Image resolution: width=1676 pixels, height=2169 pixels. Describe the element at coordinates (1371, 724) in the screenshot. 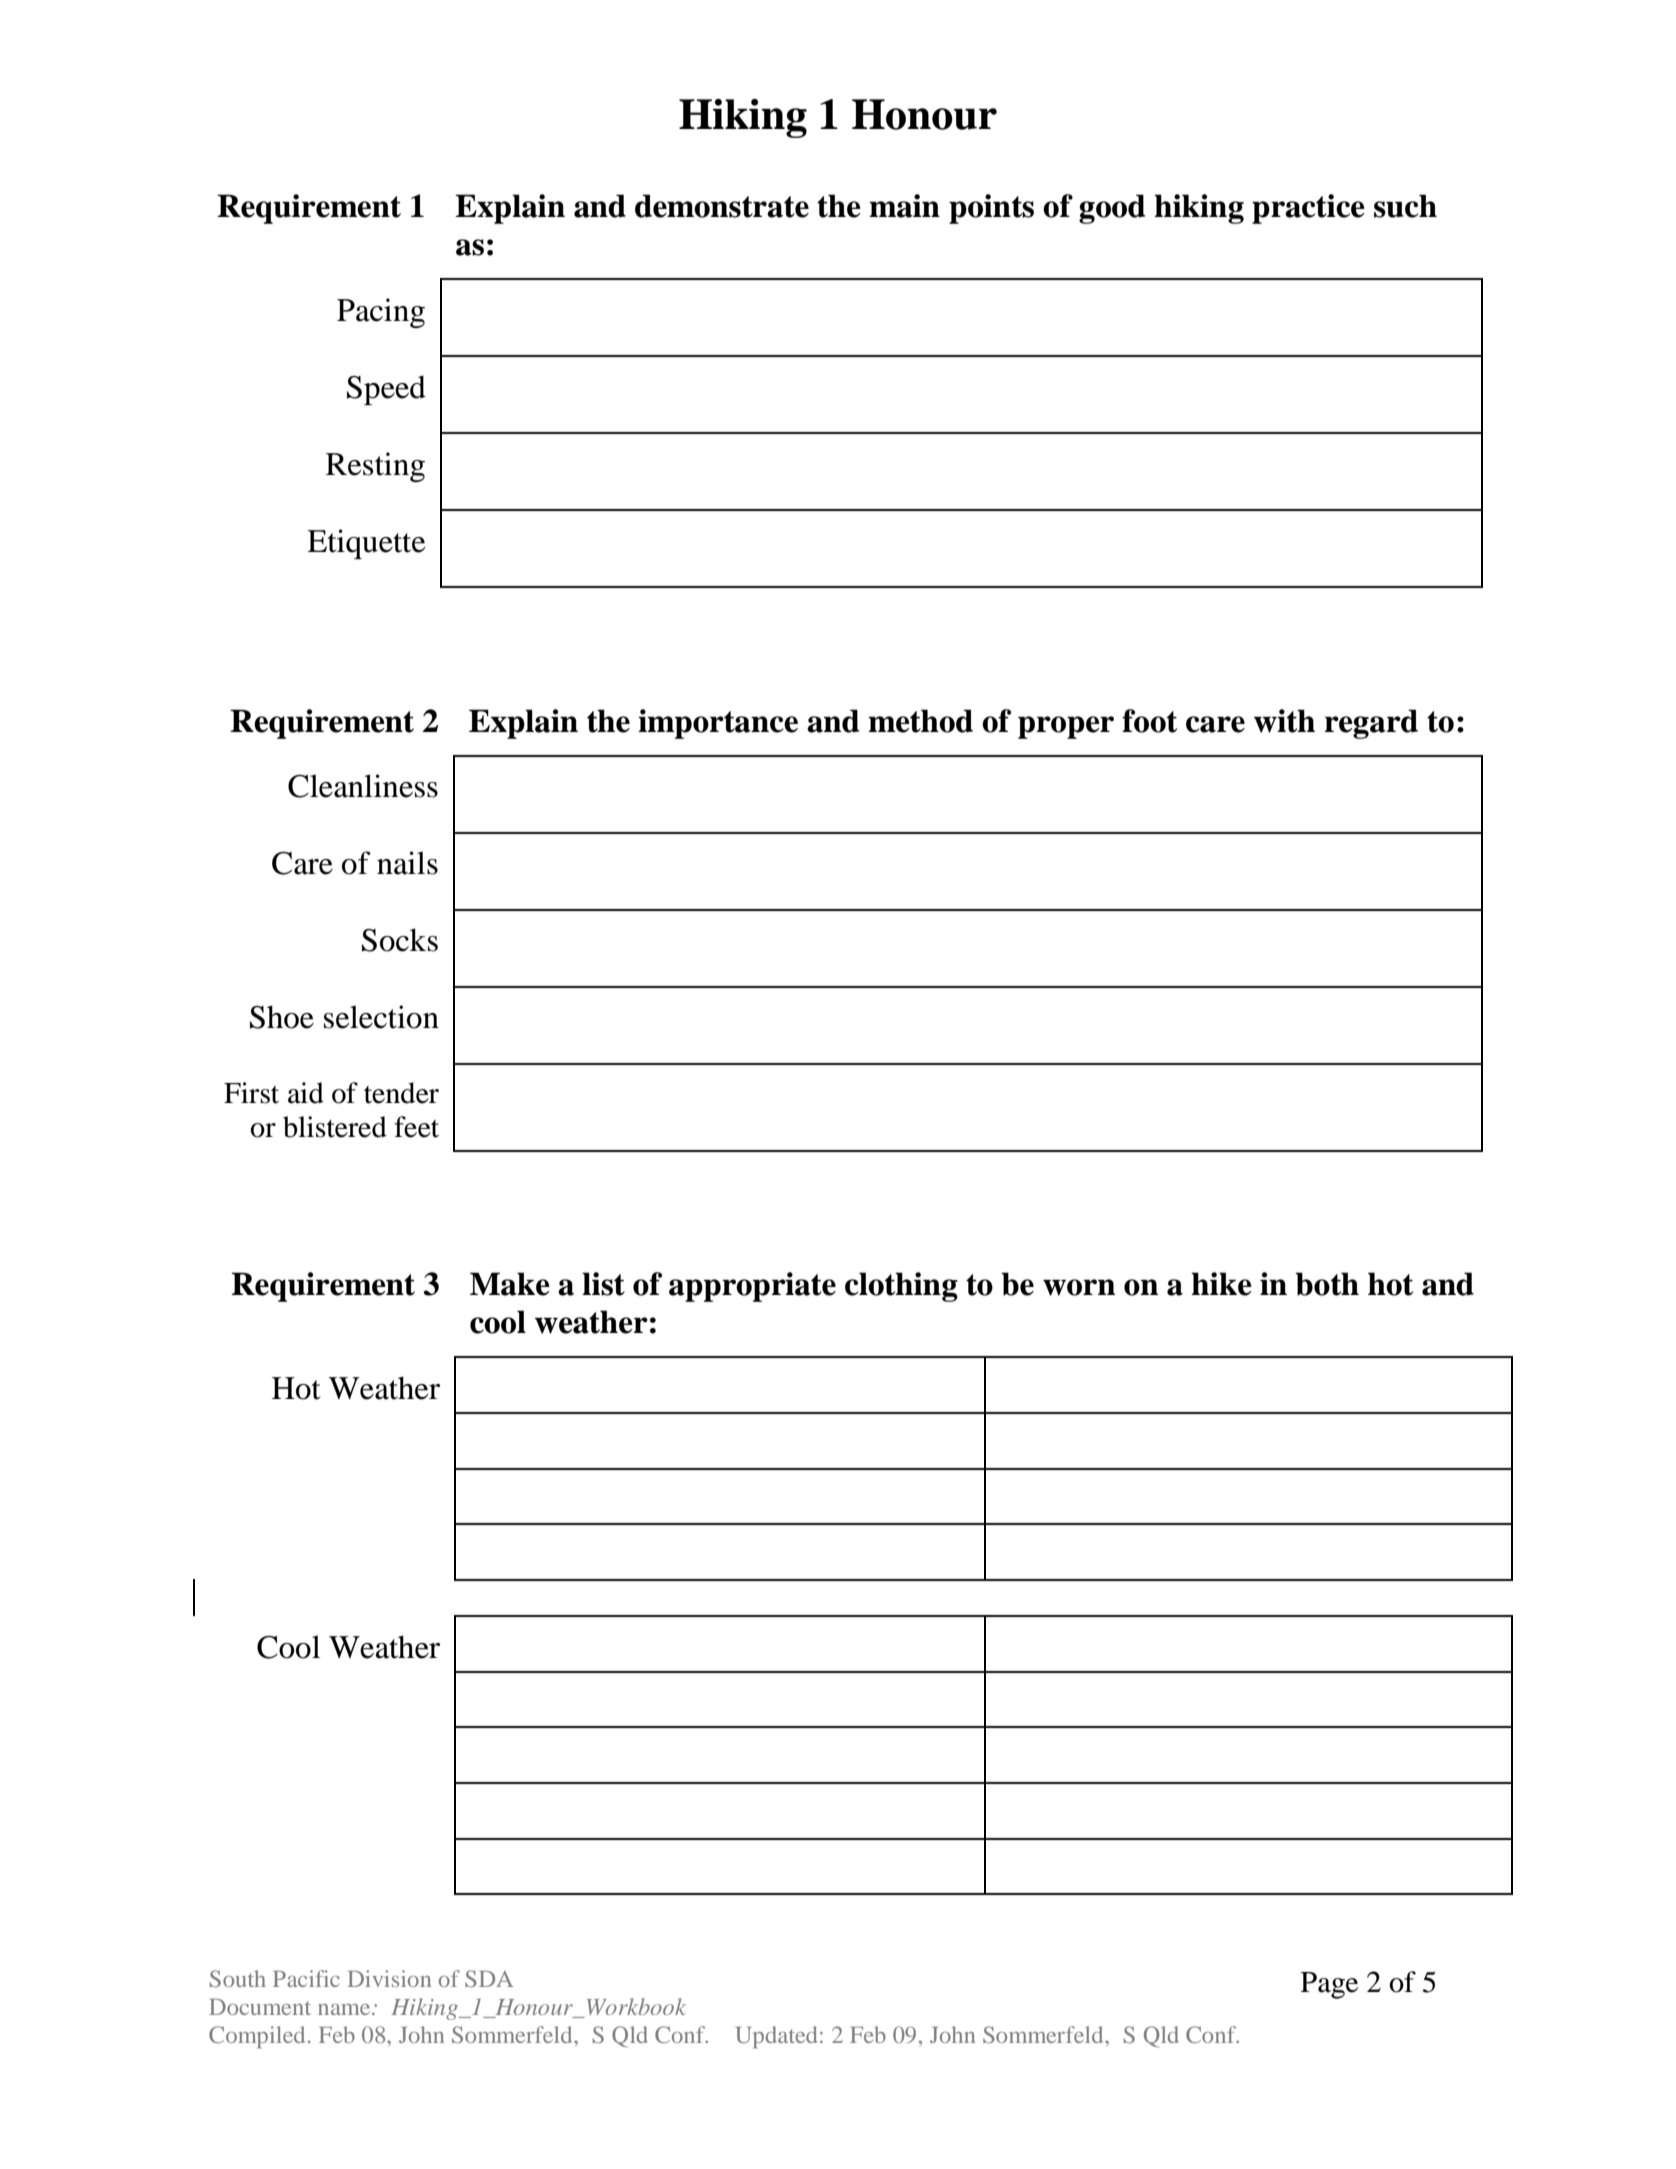

I see `regard` at that location.
